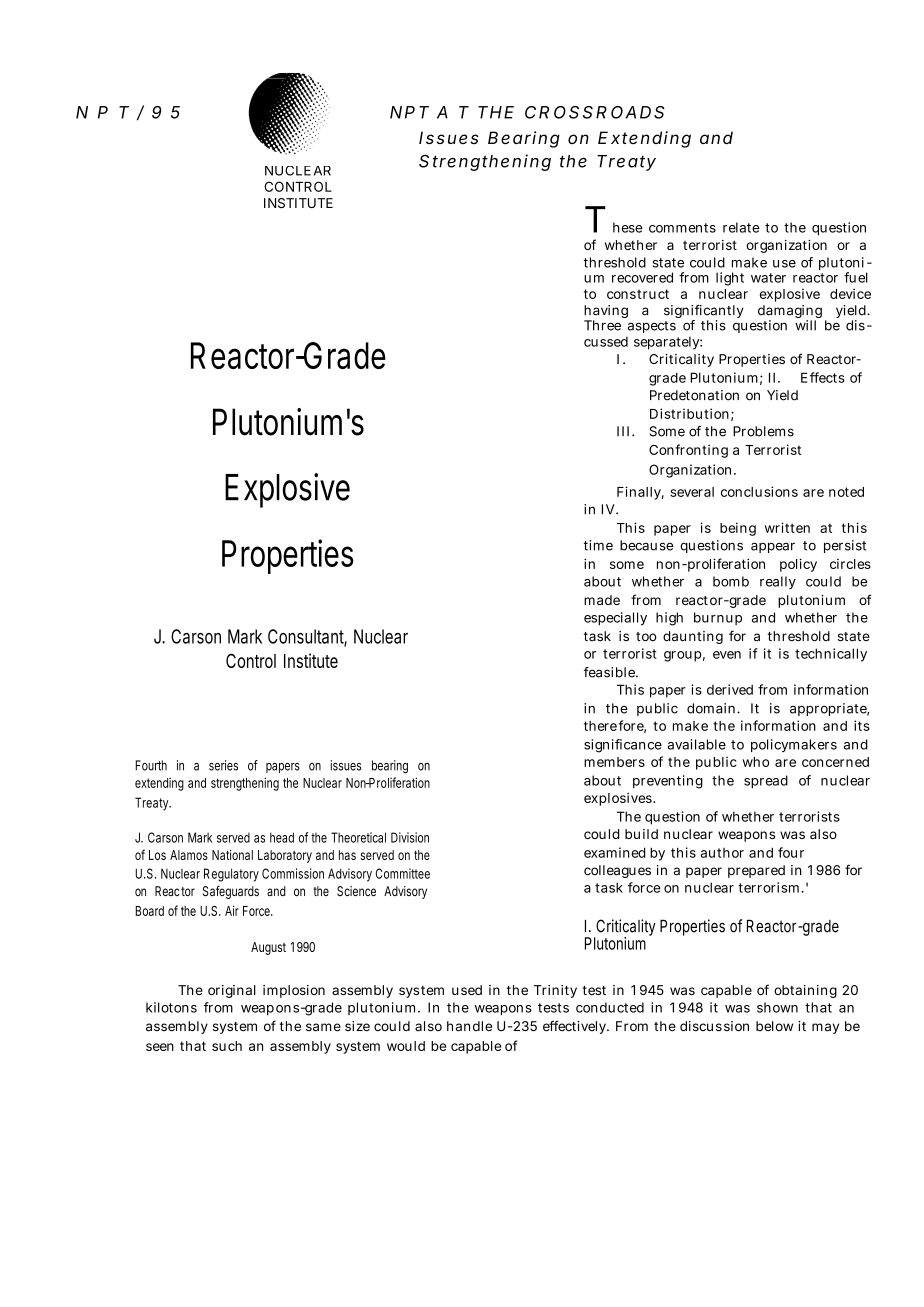  Describe the element at coordinates (741, 227) in the image. I see `relate` at that location.
